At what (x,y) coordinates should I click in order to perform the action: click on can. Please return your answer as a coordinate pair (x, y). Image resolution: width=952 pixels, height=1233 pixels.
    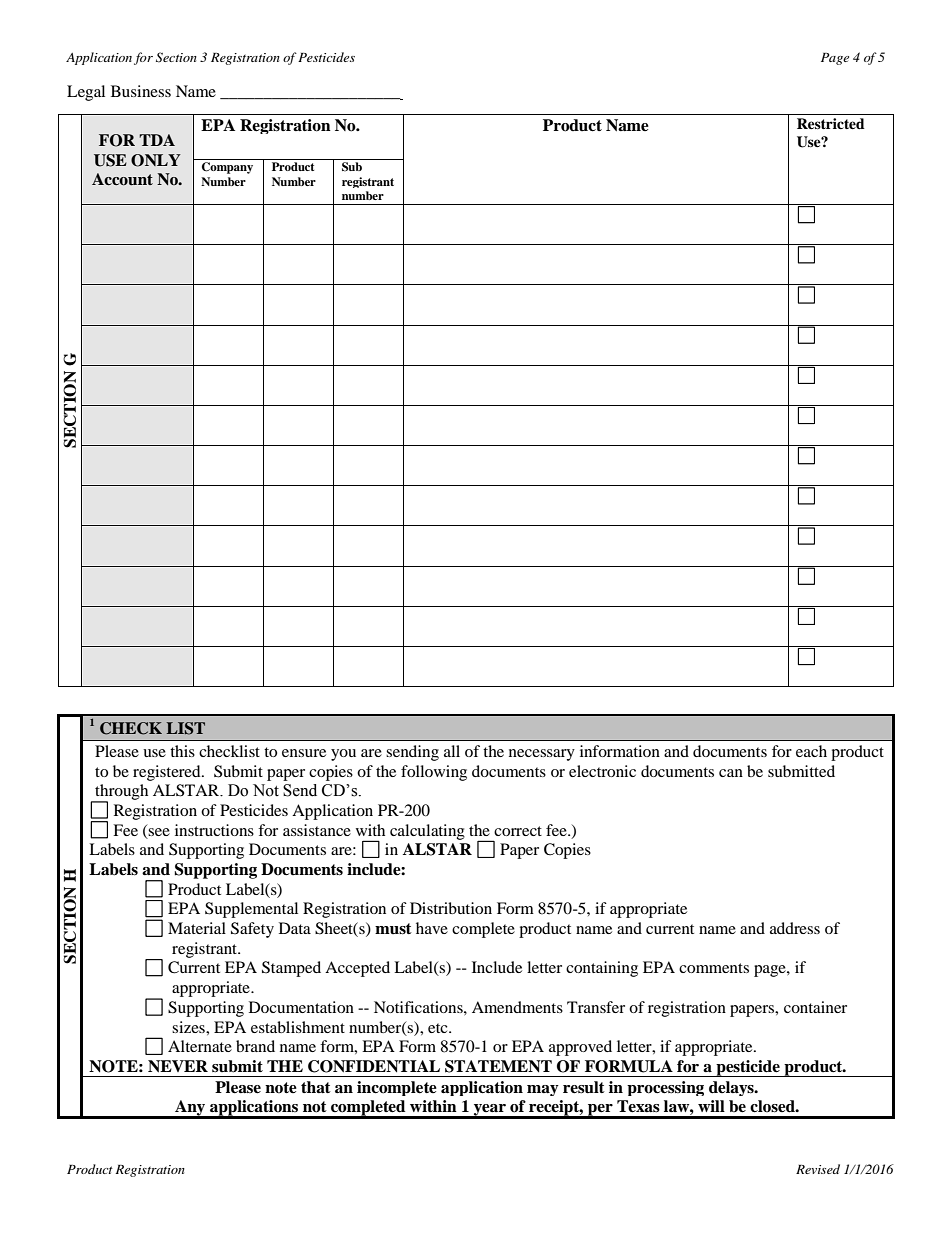
    Looking at the image, I should click on (731, 773).
